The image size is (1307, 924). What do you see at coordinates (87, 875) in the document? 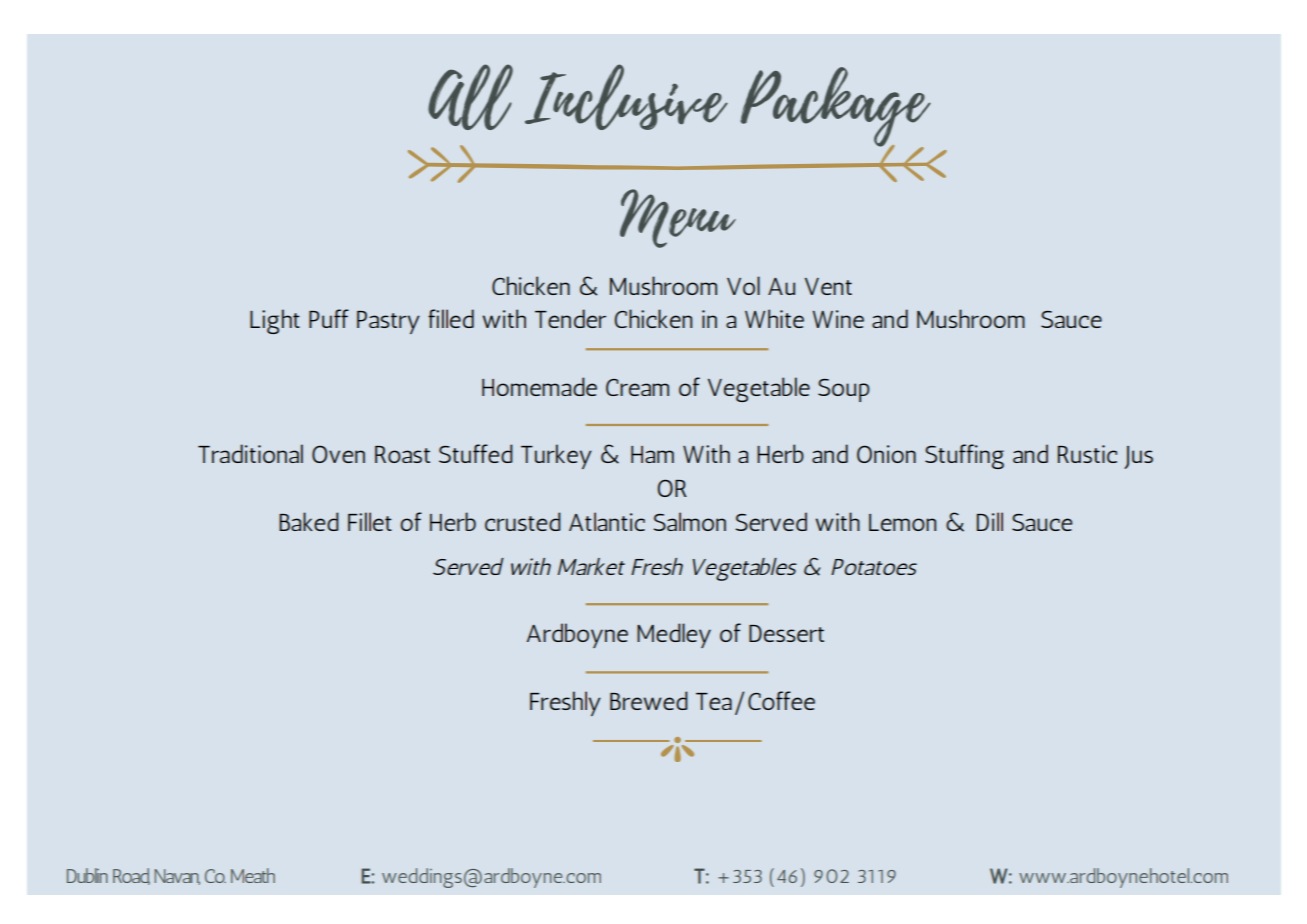
I see `Dublin` at bounding box center [87, 875].
